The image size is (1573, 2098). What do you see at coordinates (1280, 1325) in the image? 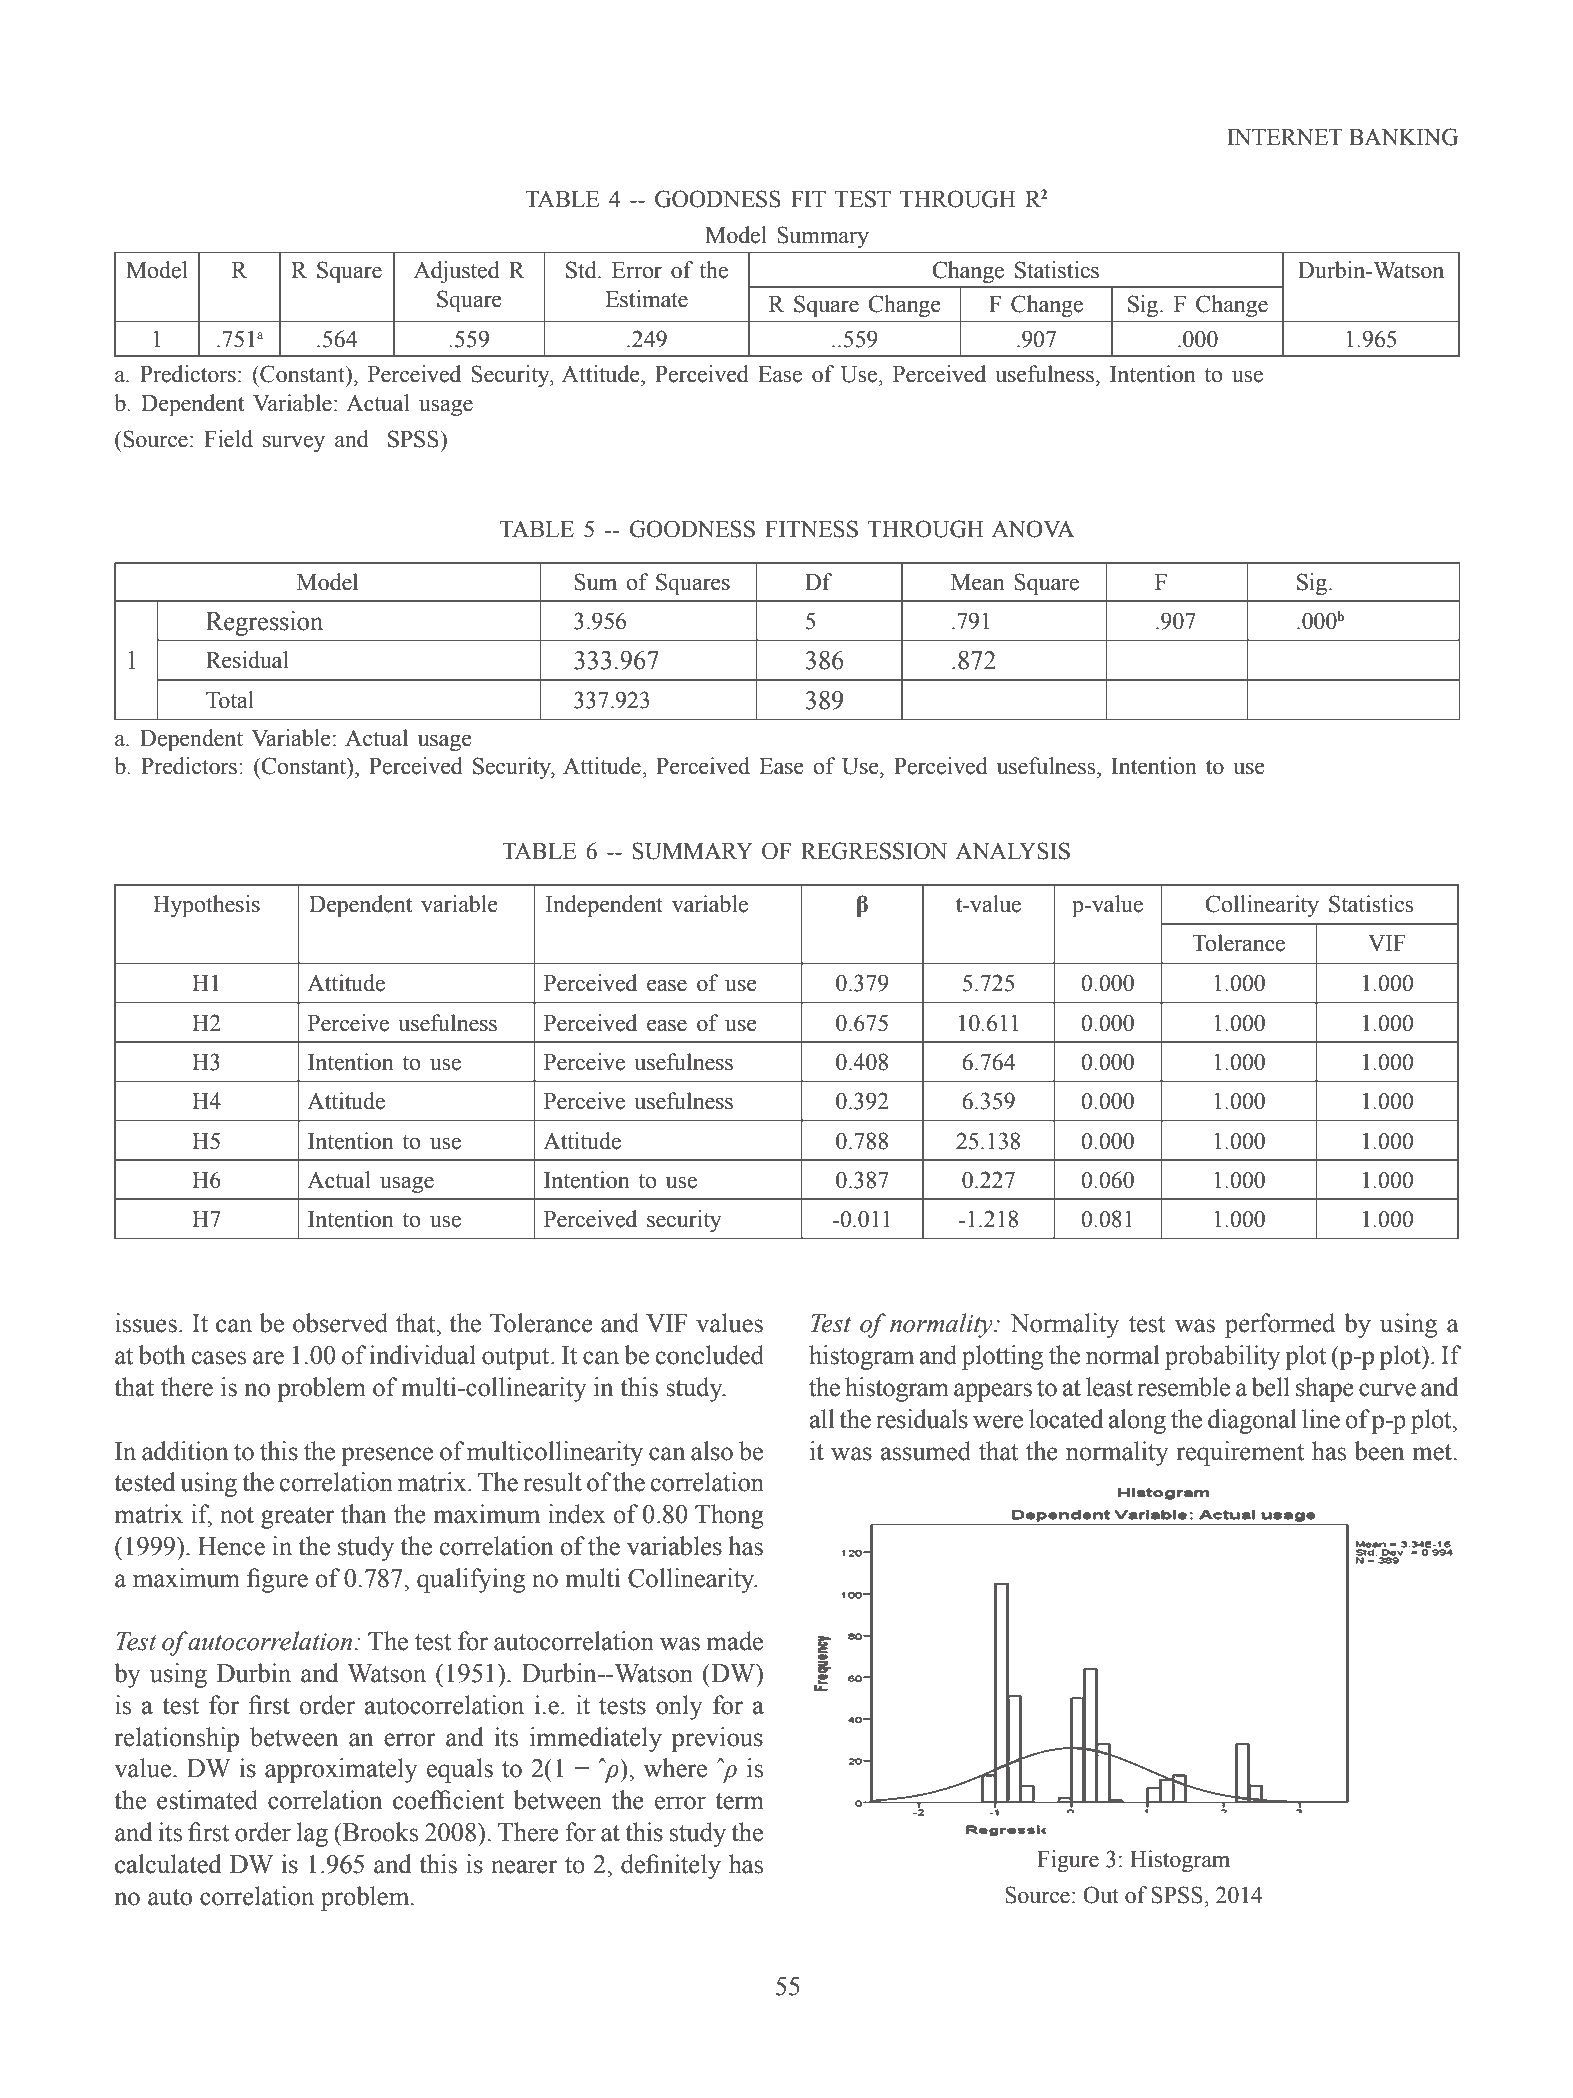
I see `performed` at bounding box center [1280, 1325].
